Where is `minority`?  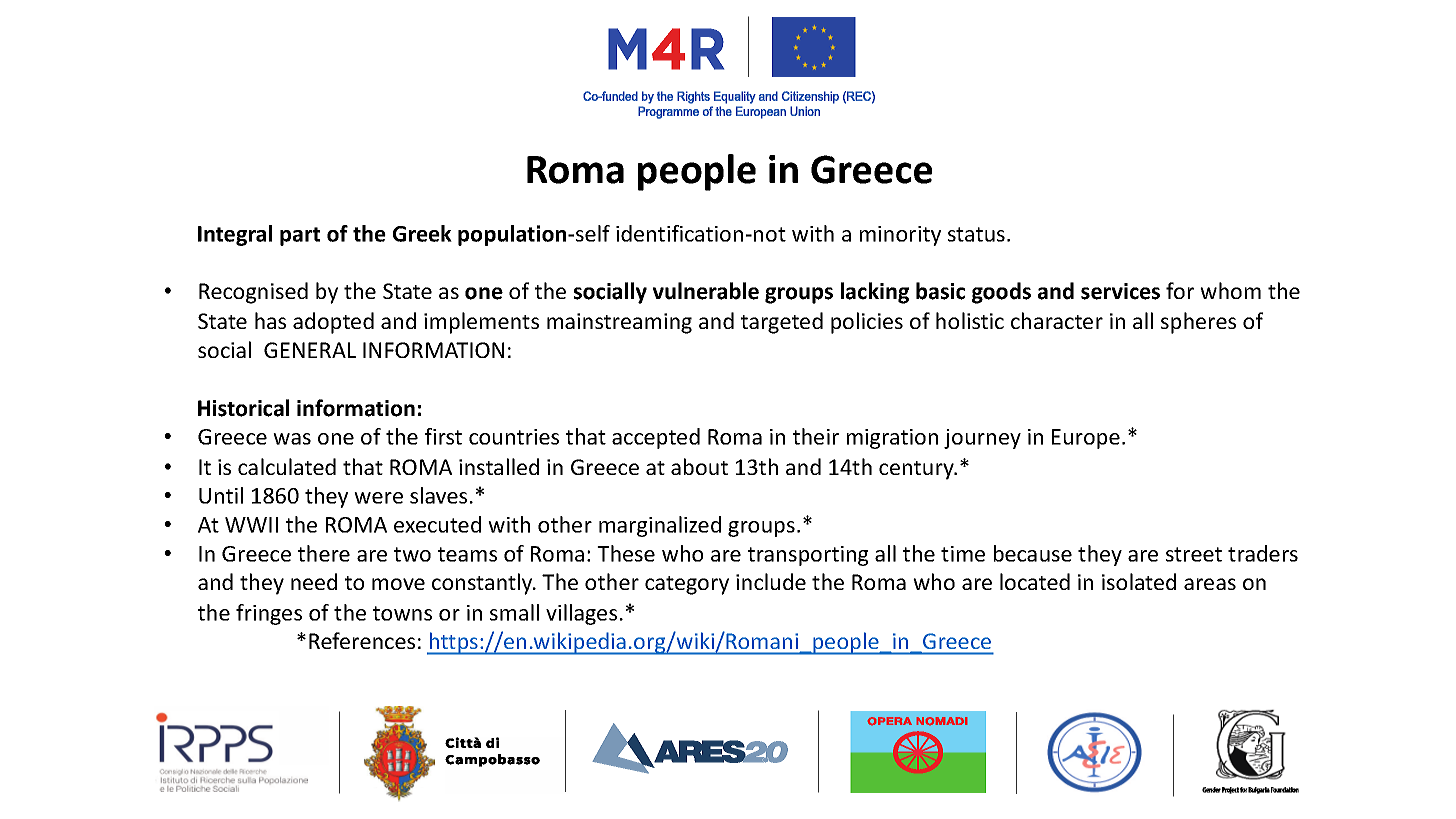 minority is located at coordinates (900, 236).
